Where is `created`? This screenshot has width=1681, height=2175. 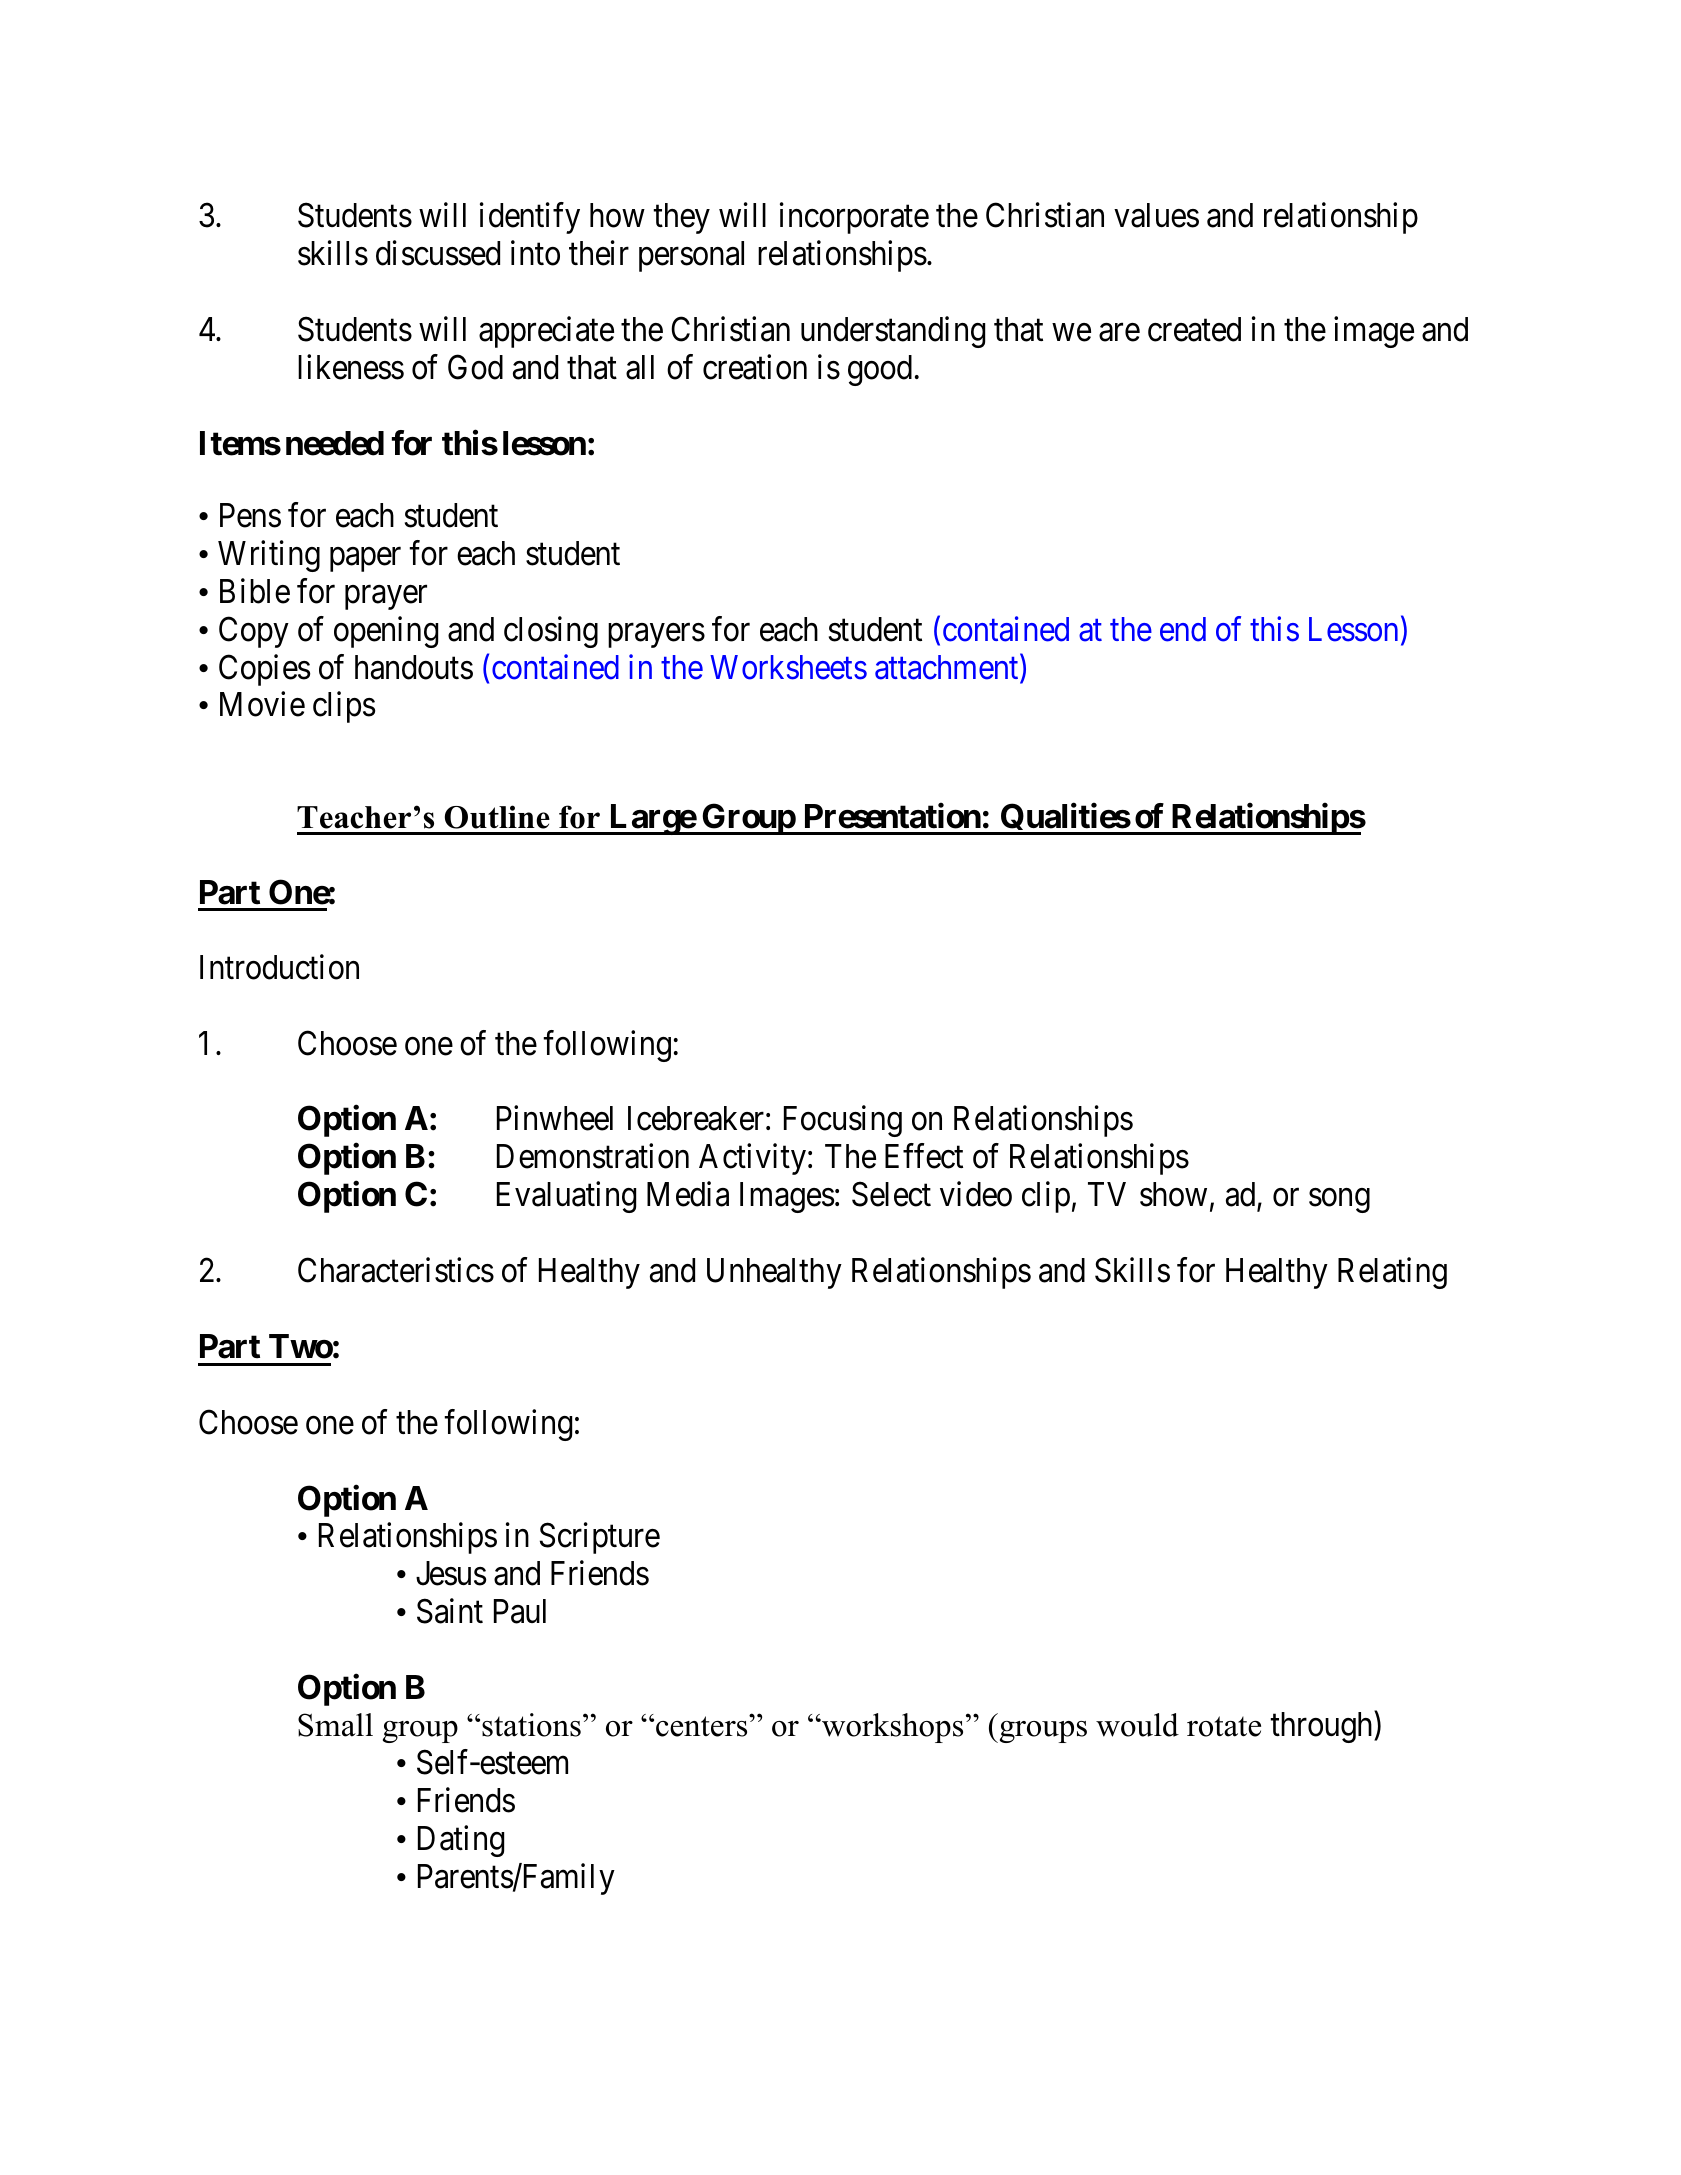 created is located at coordinates (1194, 329).
